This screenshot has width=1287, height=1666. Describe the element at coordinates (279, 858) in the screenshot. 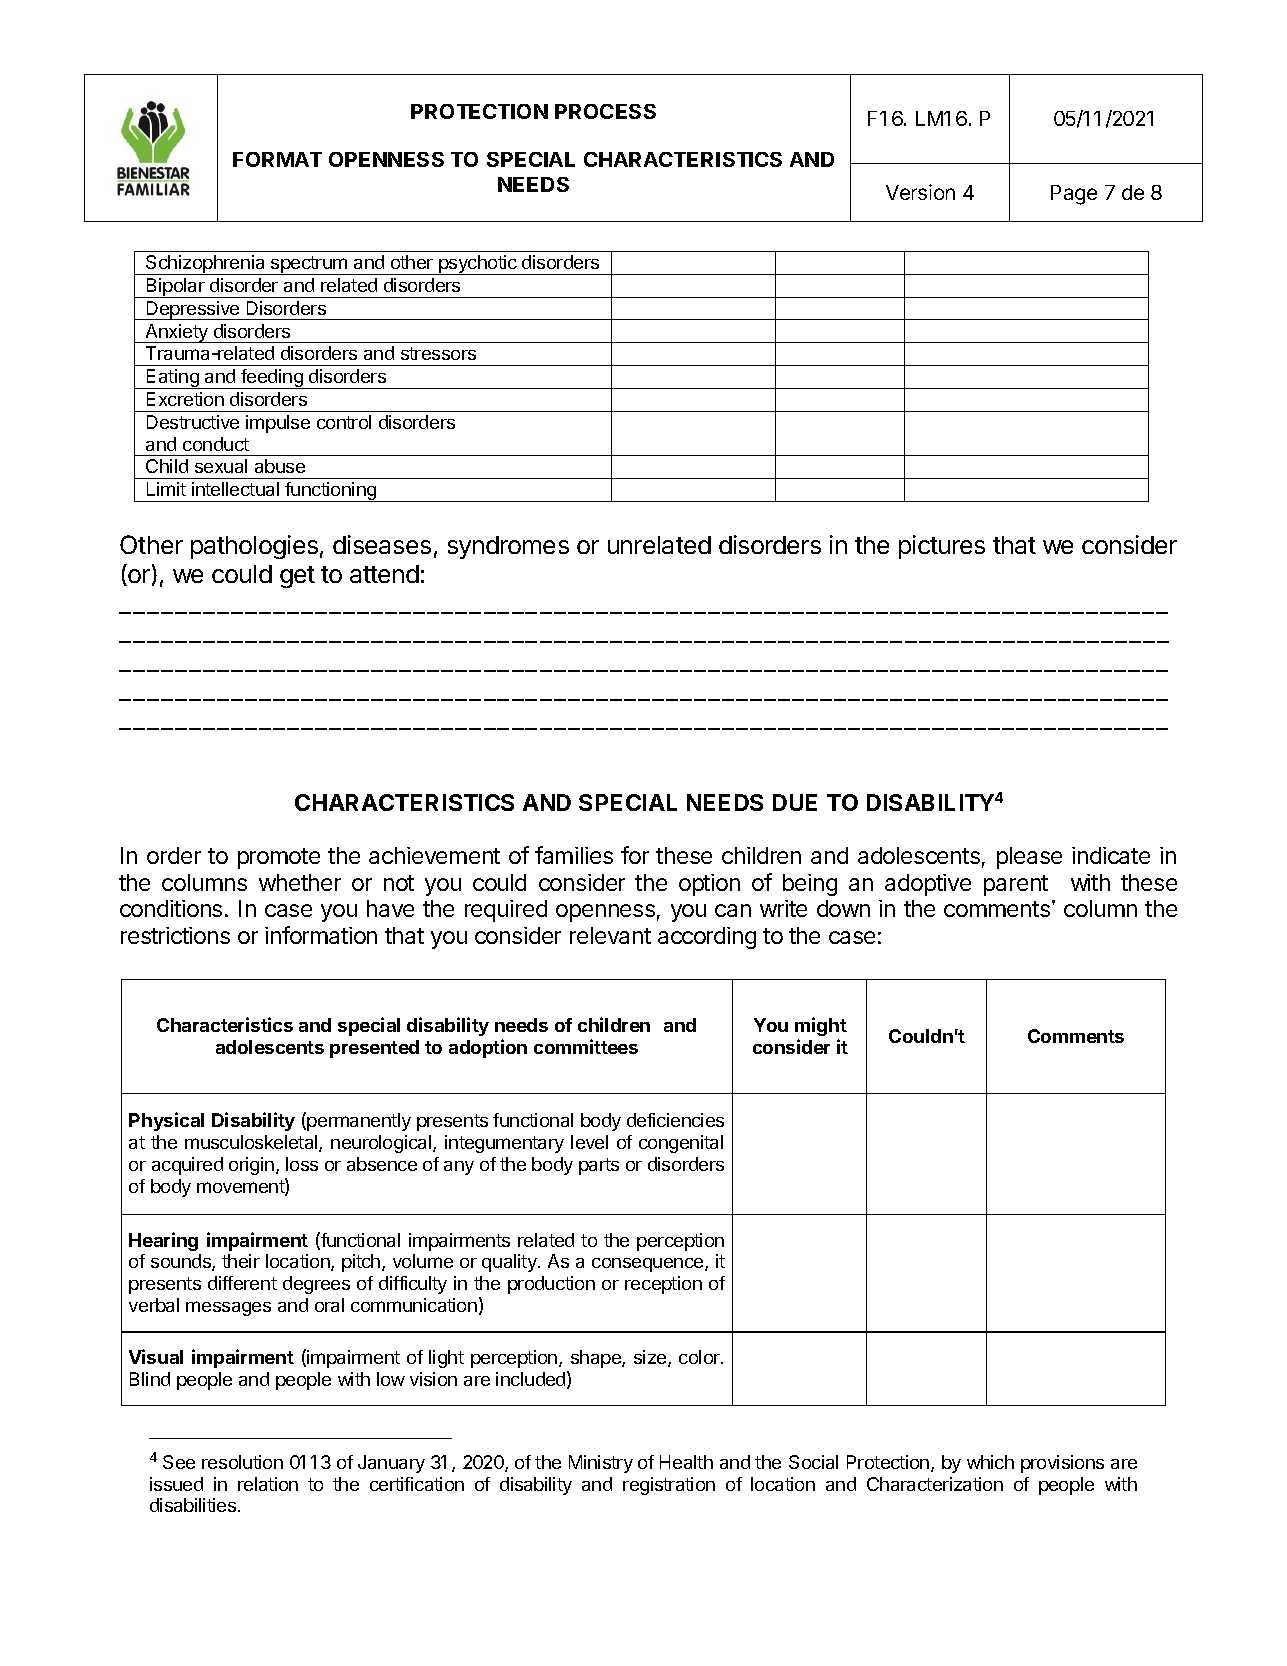

I see `promote` at that location.
